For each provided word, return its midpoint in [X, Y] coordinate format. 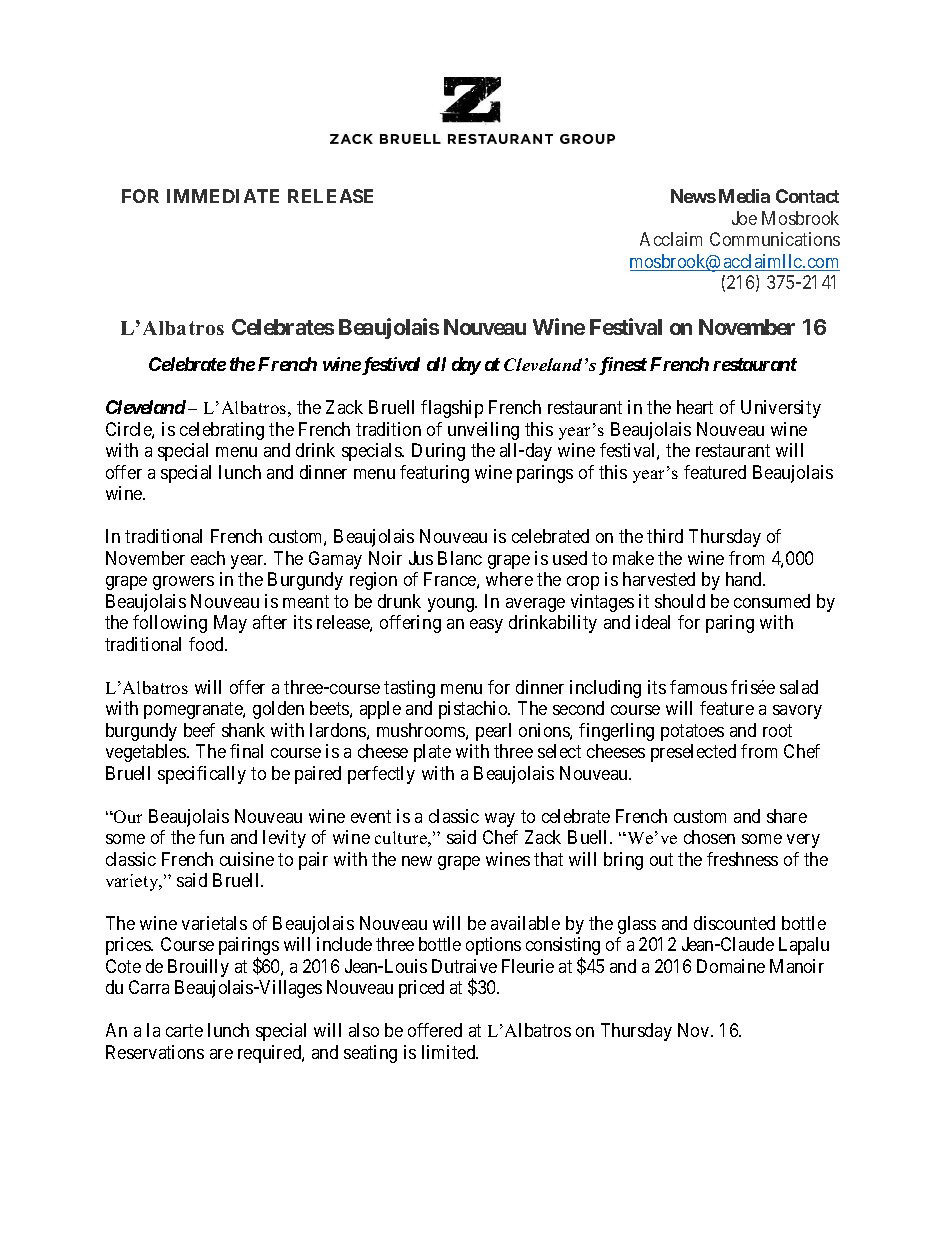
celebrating [222, 431]
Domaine [731, 966]
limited [450, 1052]
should [680, 601]
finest [623, 366]
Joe [744, 218]
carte [184, 1031]
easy [486, 626]
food [207, 644]
